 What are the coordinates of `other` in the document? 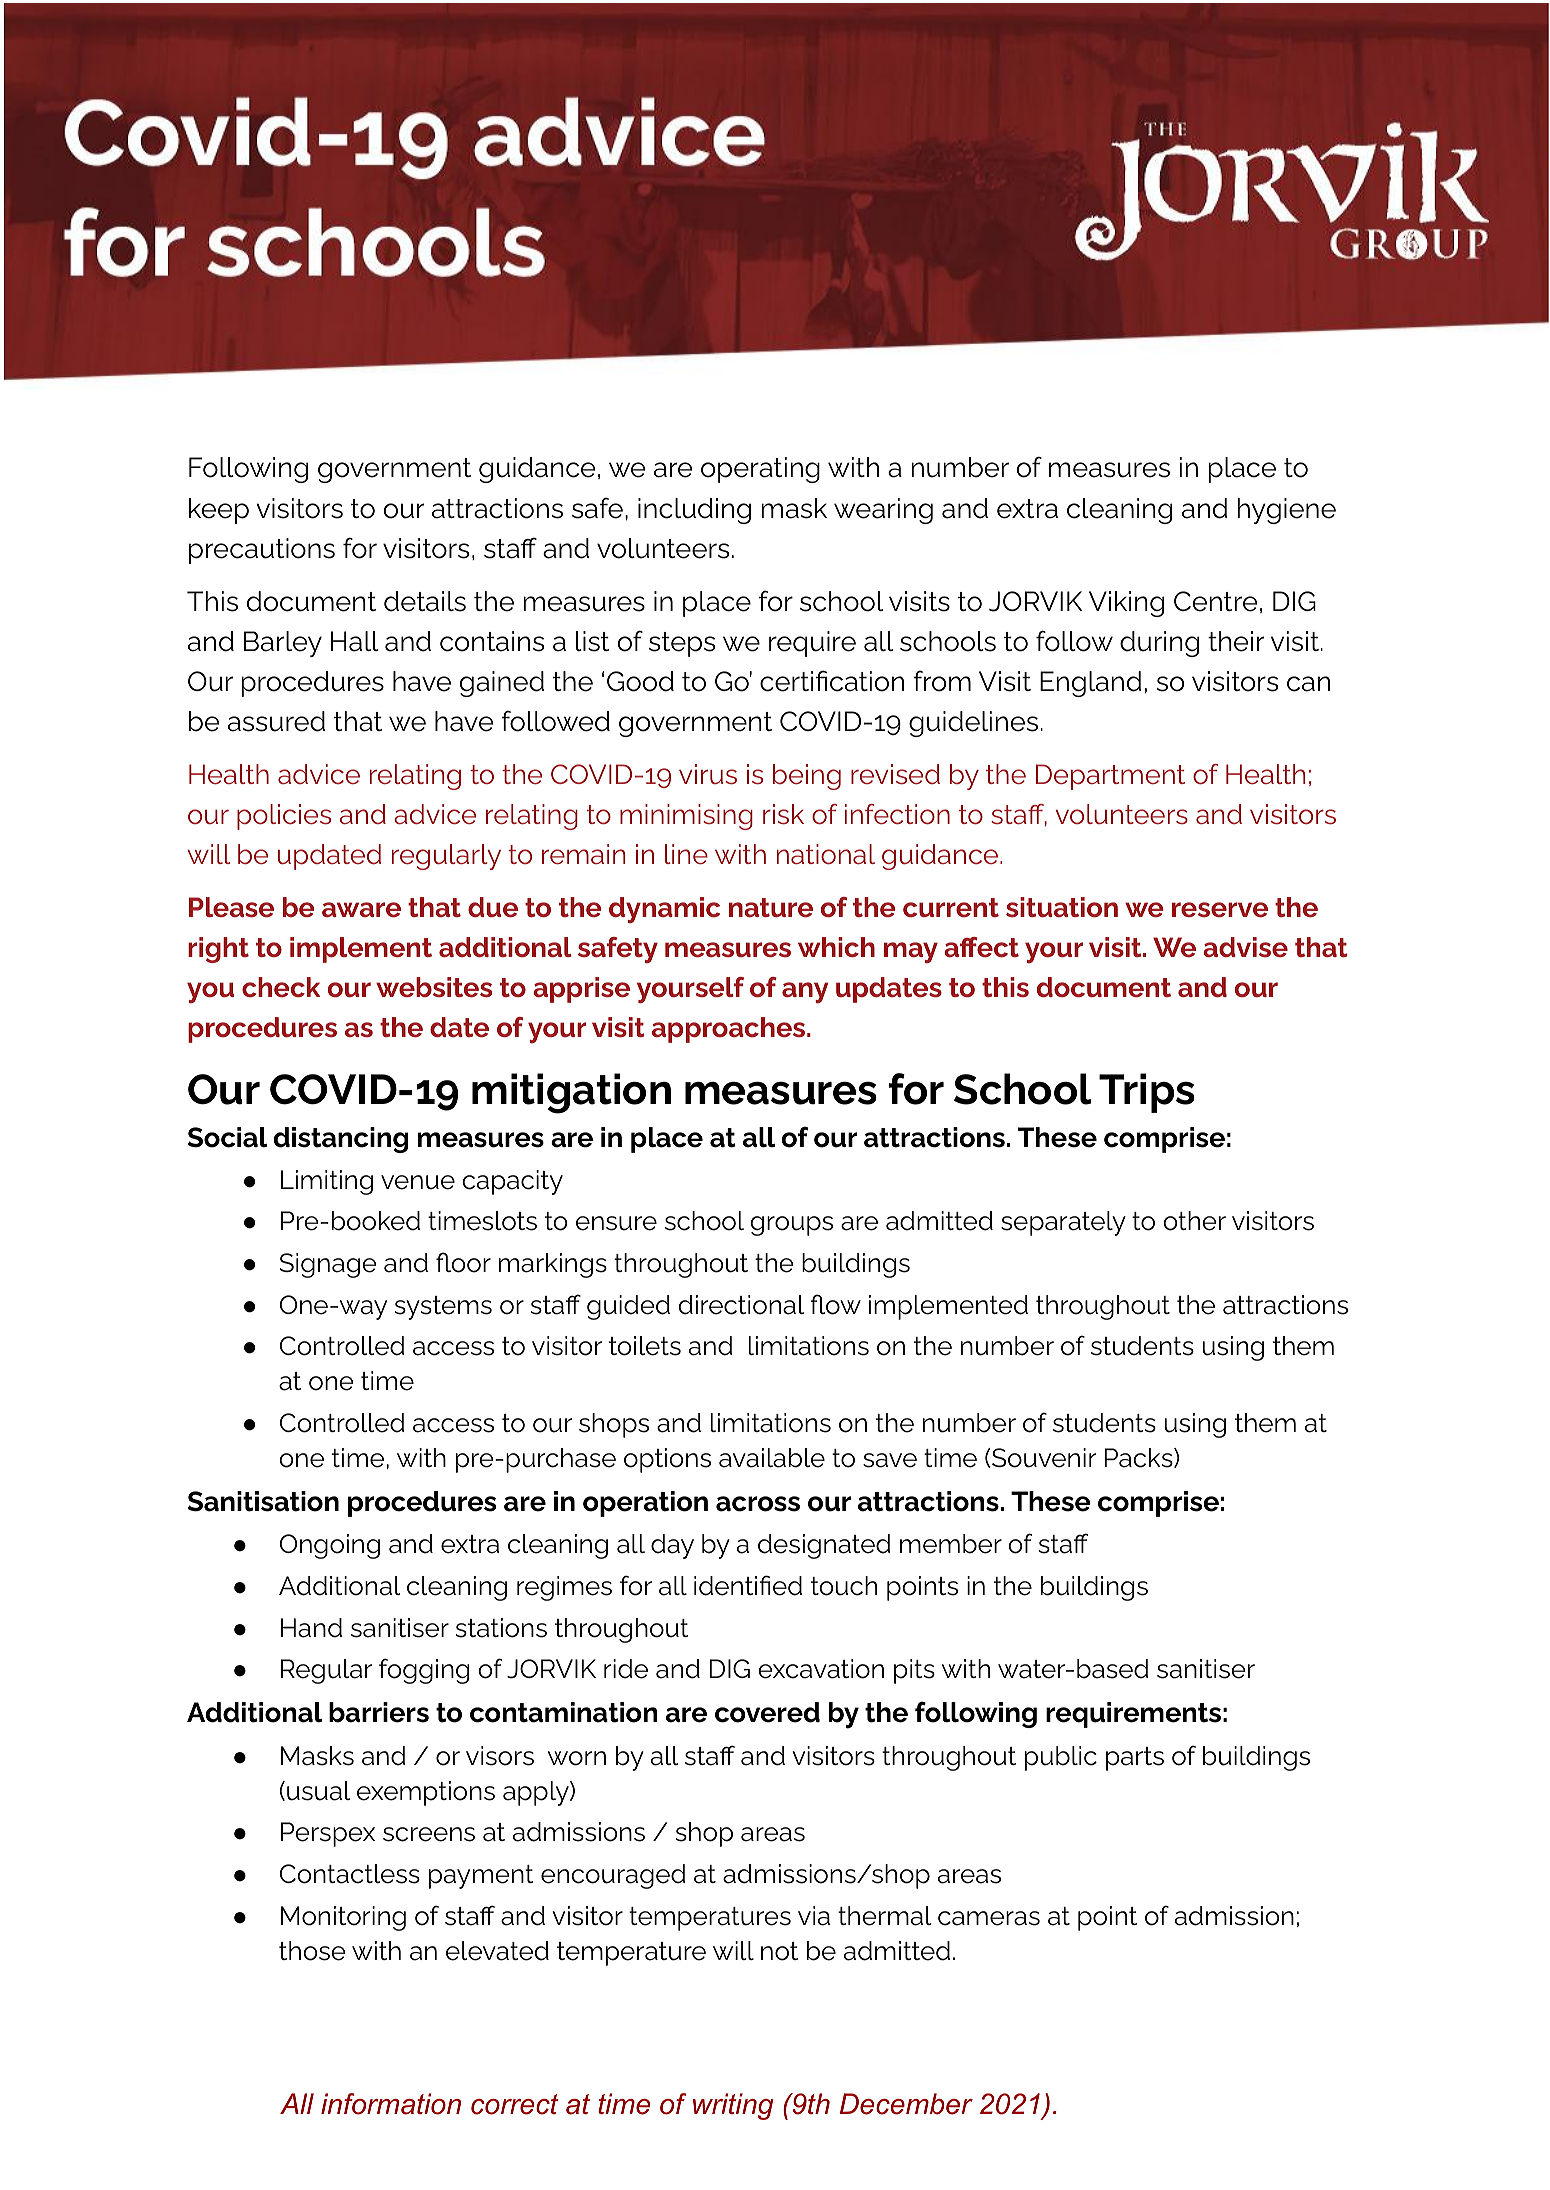 It's located at (1194, 1221).
